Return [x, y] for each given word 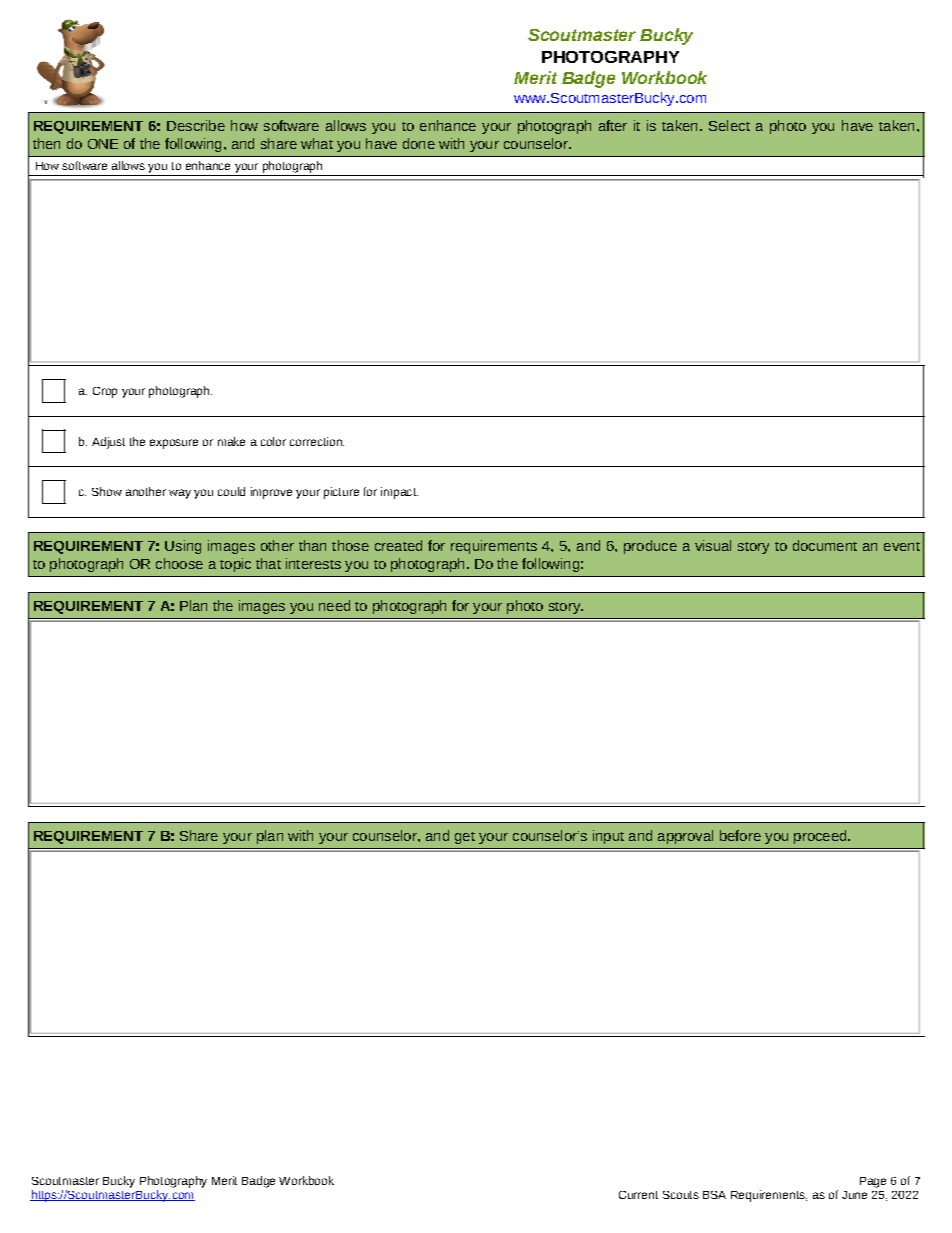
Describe [196, 125]
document [825, 545]
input [608, 837]
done [419, 143]
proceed [821, 837]
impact [399, 493]
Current [638, 1195]
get [465, 838]
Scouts [681, 1195]
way [180, 494]
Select [729, 125]
